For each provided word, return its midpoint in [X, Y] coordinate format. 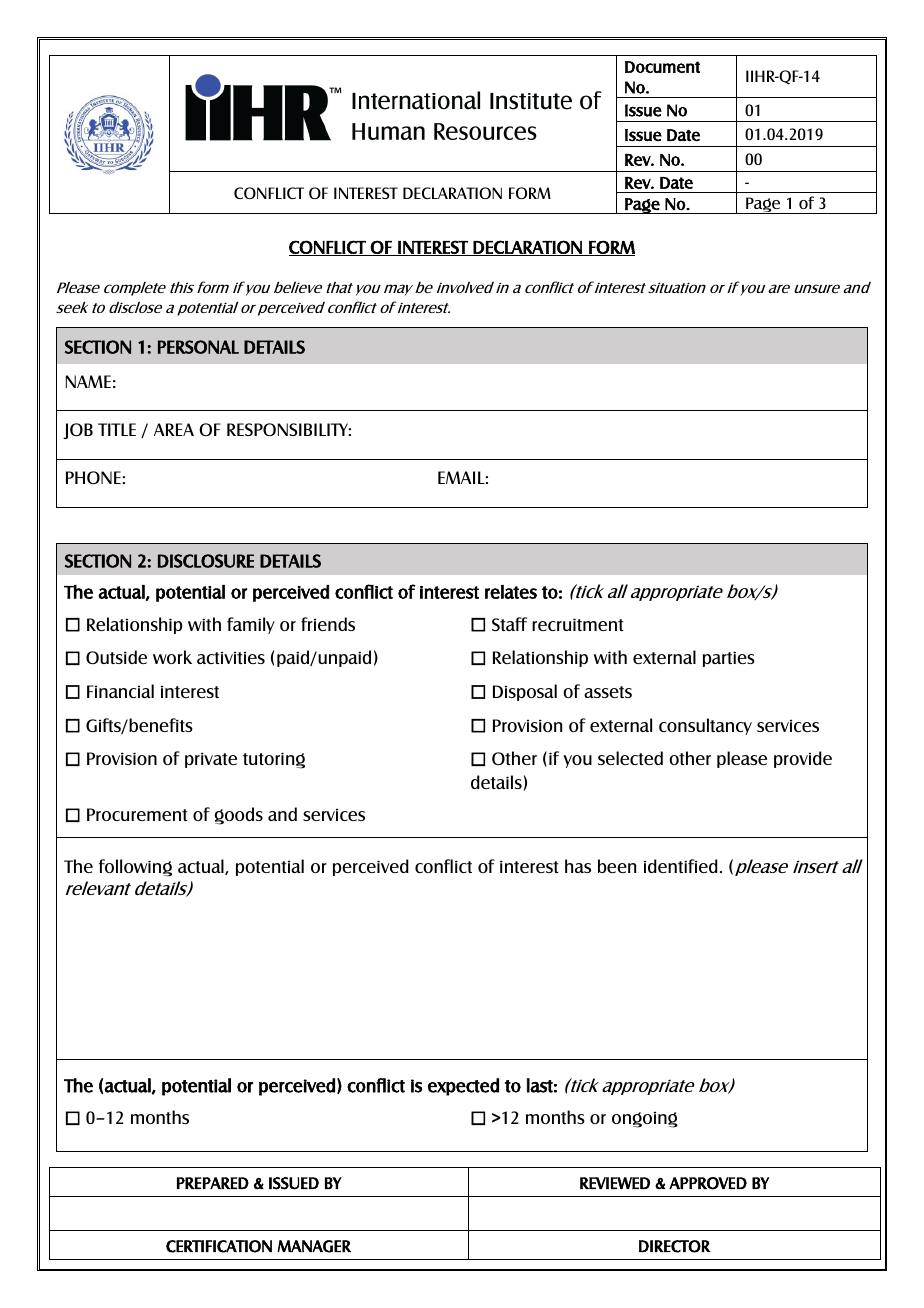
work [172, 657]
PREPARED [213, 1183]
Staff [509, 624]
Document [662, 67]
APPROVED [708, 1183]
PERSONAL [198, 347]
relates [511, 592]
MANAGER [314, 1246]
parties [729, 659]
